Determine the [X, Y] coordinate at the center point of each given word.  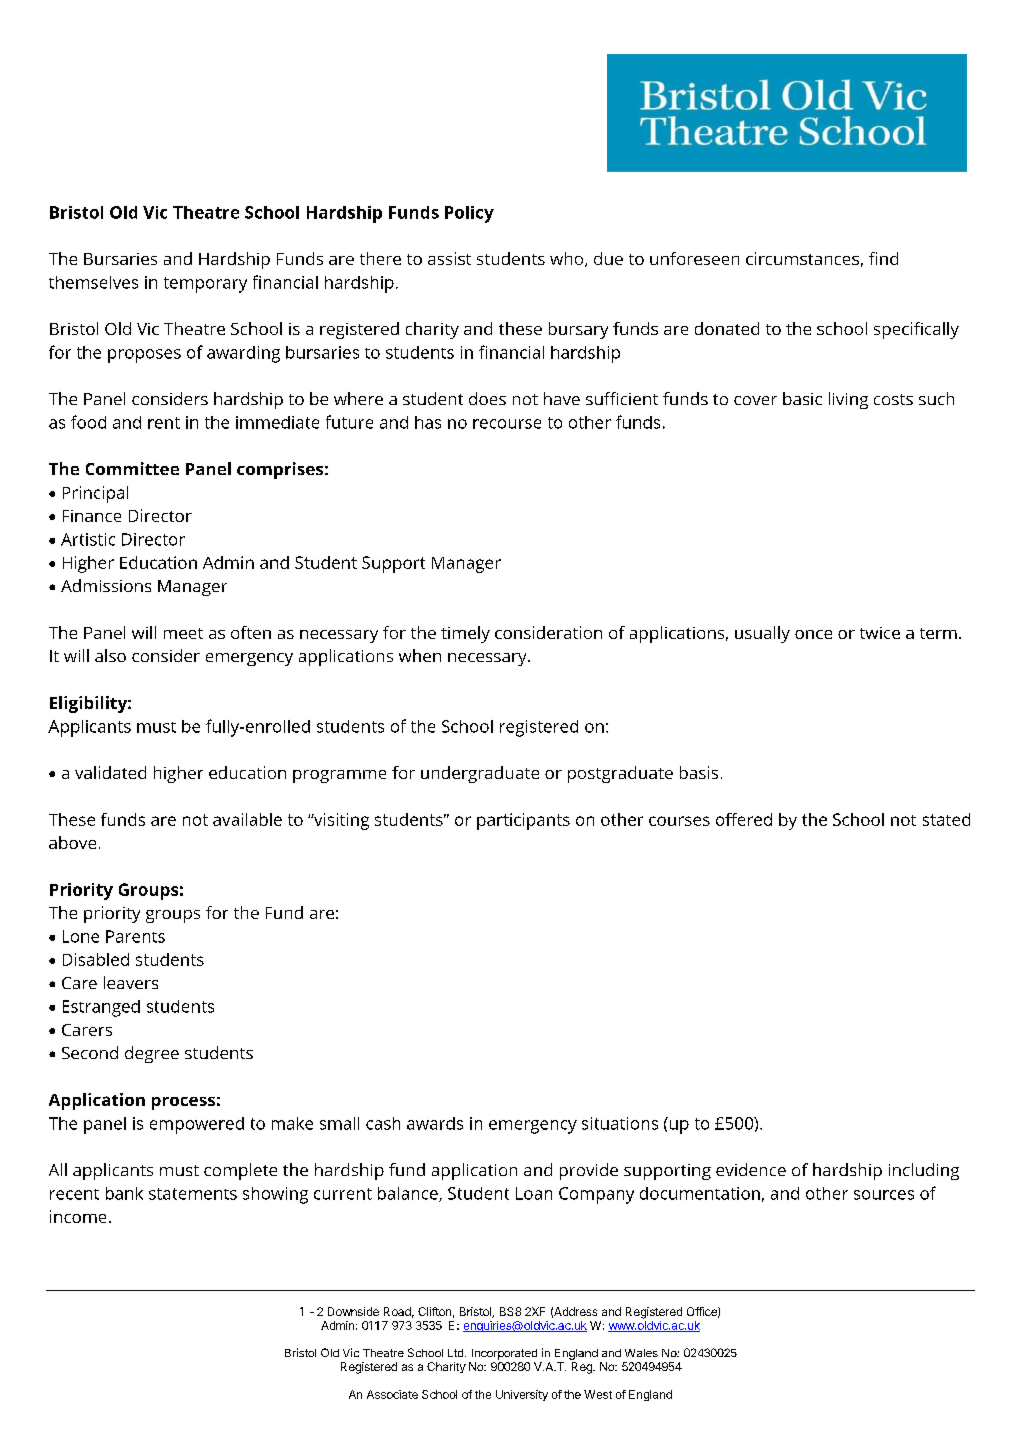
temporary [205, 285]
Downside [353, 1311]
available [247, 819]
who [568, 259]
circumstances [802, 258]
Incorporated [504, 1354]
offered [744, 819]
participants [523, 821]
